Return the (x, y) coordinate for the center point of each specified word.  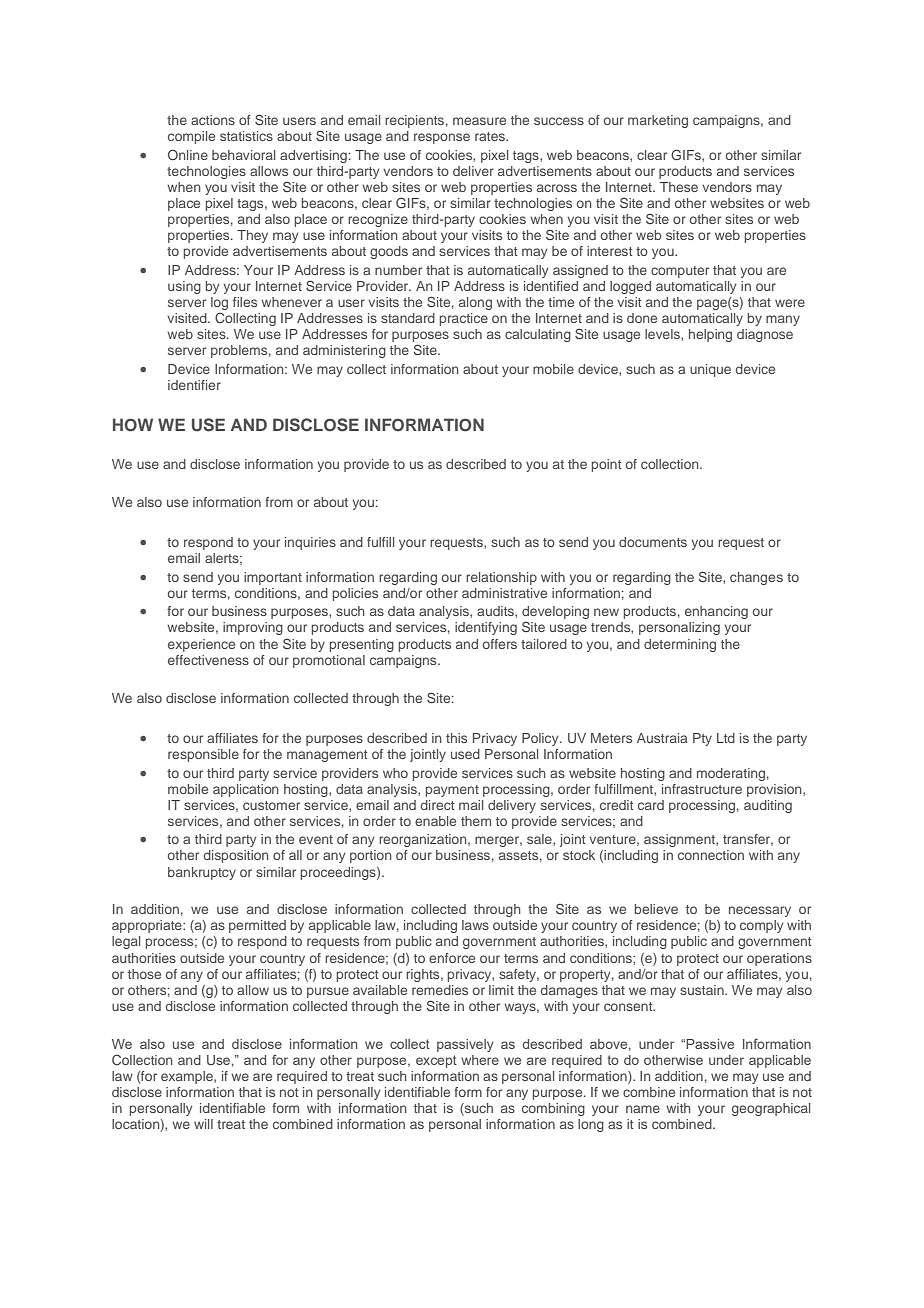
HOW (133, 425)
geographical (771, 1109)
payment (452, 791)
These (679, 187)
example (188, 1077)
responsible (203, 755)
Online (188, 155)
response (442, 138)
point (607, 465)
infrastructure (702, 789)
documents (653, 542)
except (436, 1061)
